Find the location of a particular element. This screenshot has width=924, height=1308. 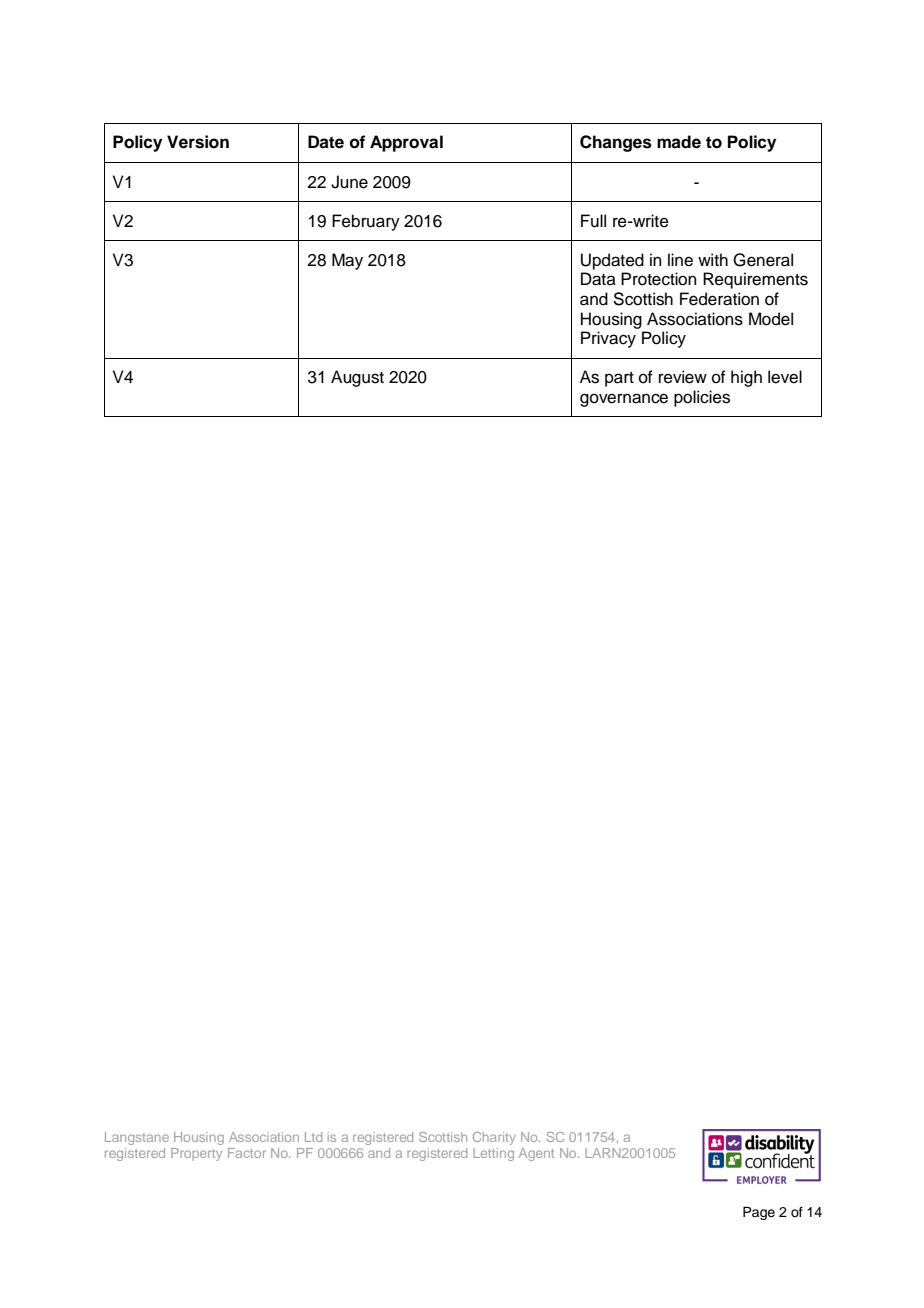

Approval is located at coordinates (406, 143).
